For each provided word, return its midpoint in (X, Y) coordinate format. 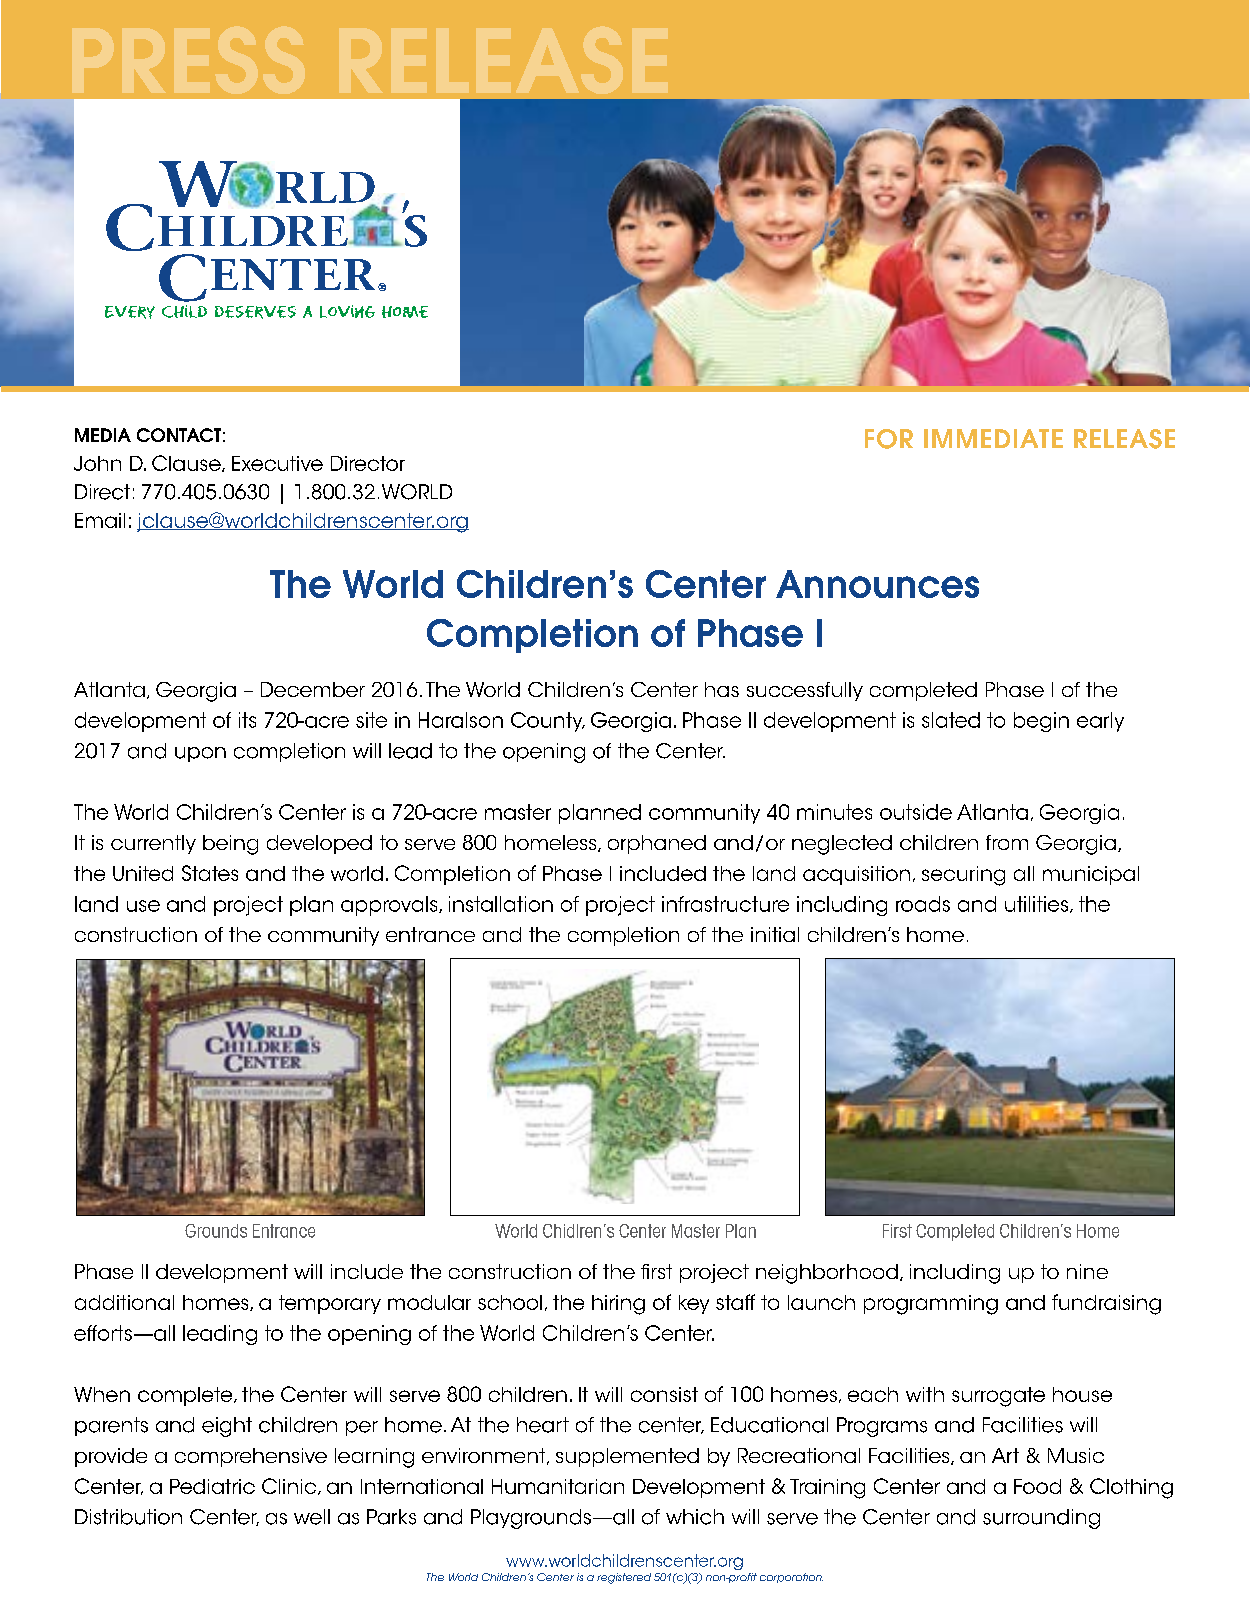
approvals (390, 906)
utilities (1038, 904)
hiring (618, 1305)
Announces (877, 584)
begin (1041, 722)
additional (124, 1302)
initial (775, 934)
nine (1087, 1271)
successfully (805, 691)
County (548, 722)
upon (200, 754)
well (312, 1517)
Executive (277, 463)
